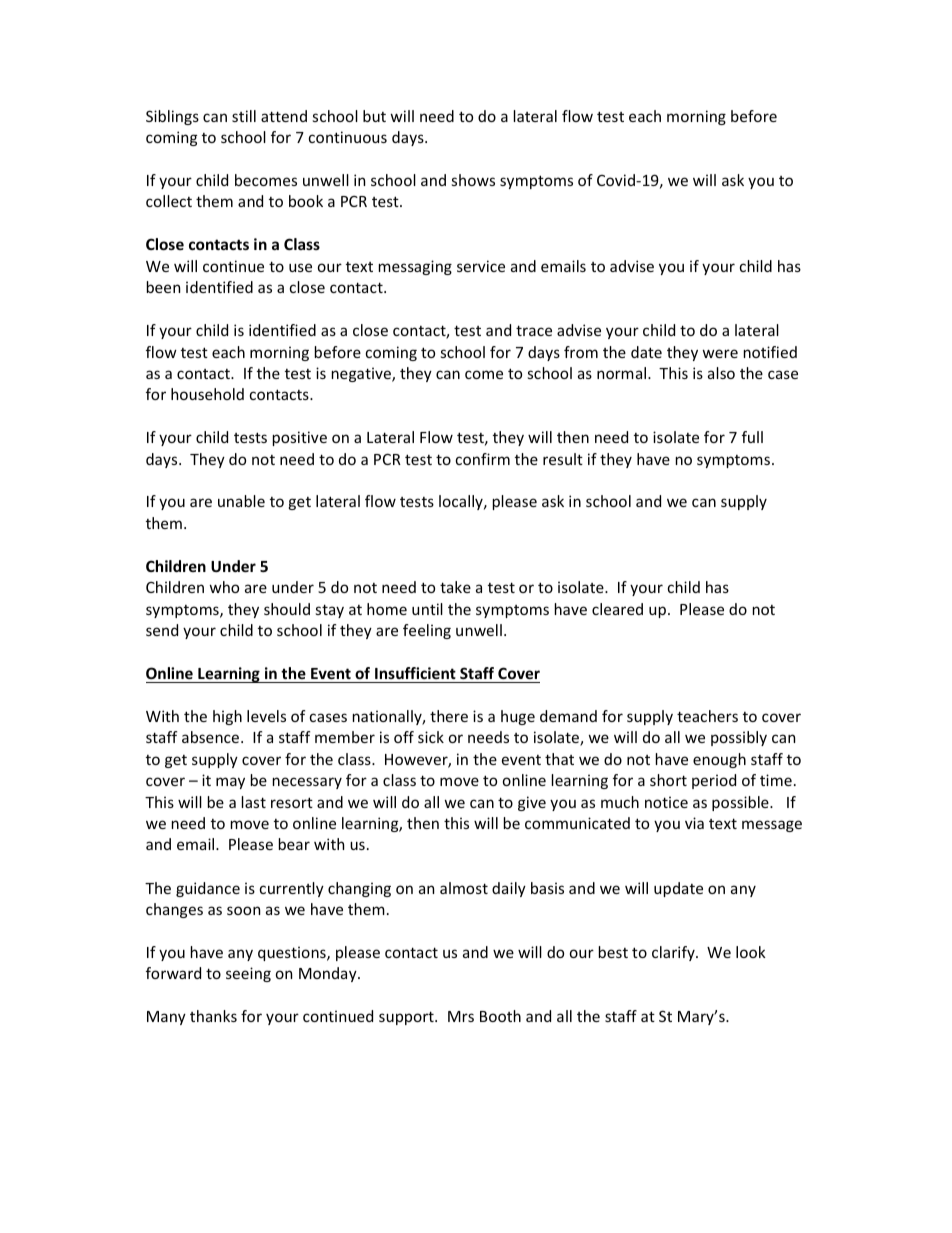 The width and height of the document is (952, 1233). I want to click on seeing, so click(248, 974).
